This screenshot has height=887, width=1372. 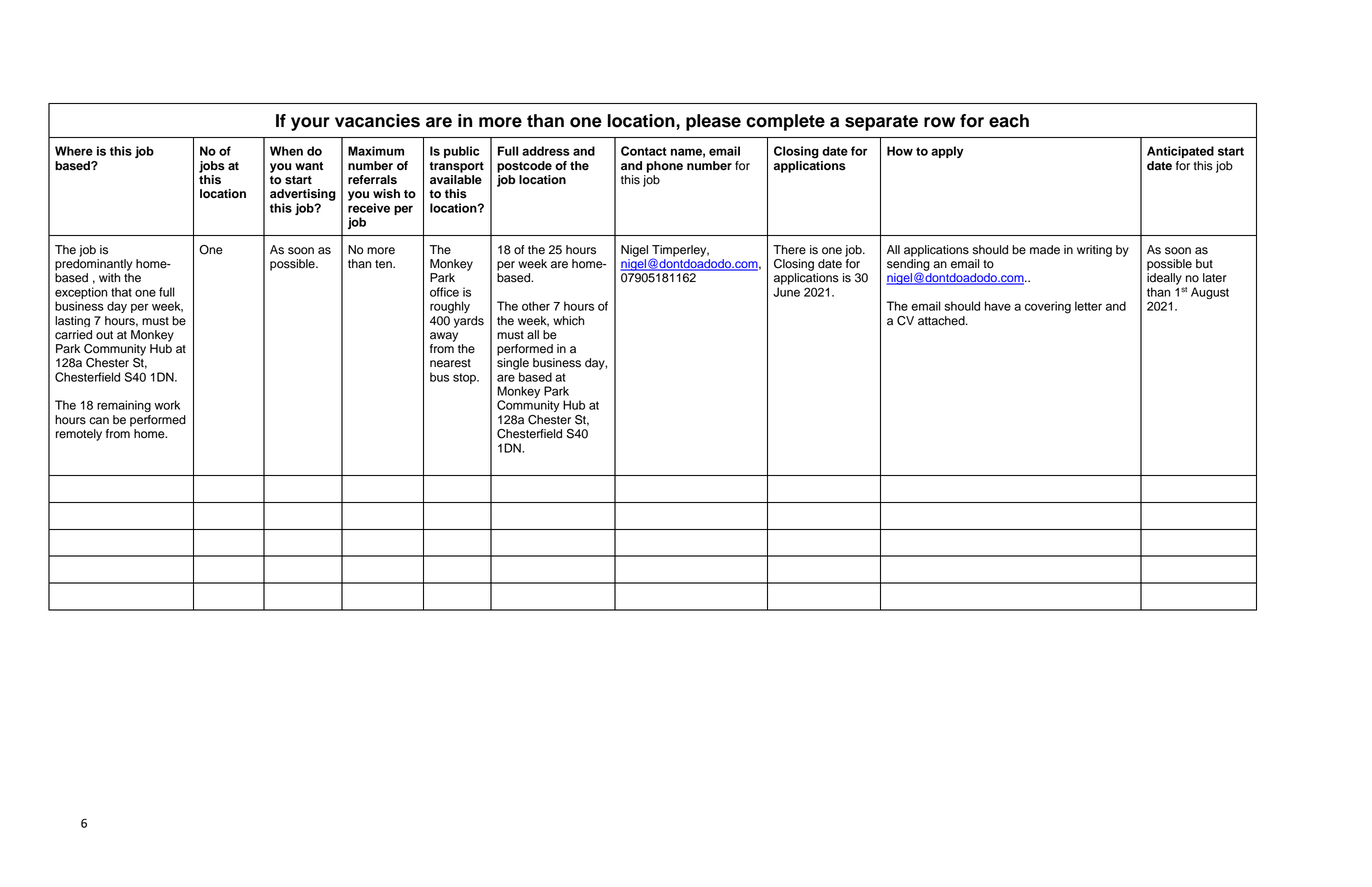 I want to click on letter, so click(x=1088, y=306).
